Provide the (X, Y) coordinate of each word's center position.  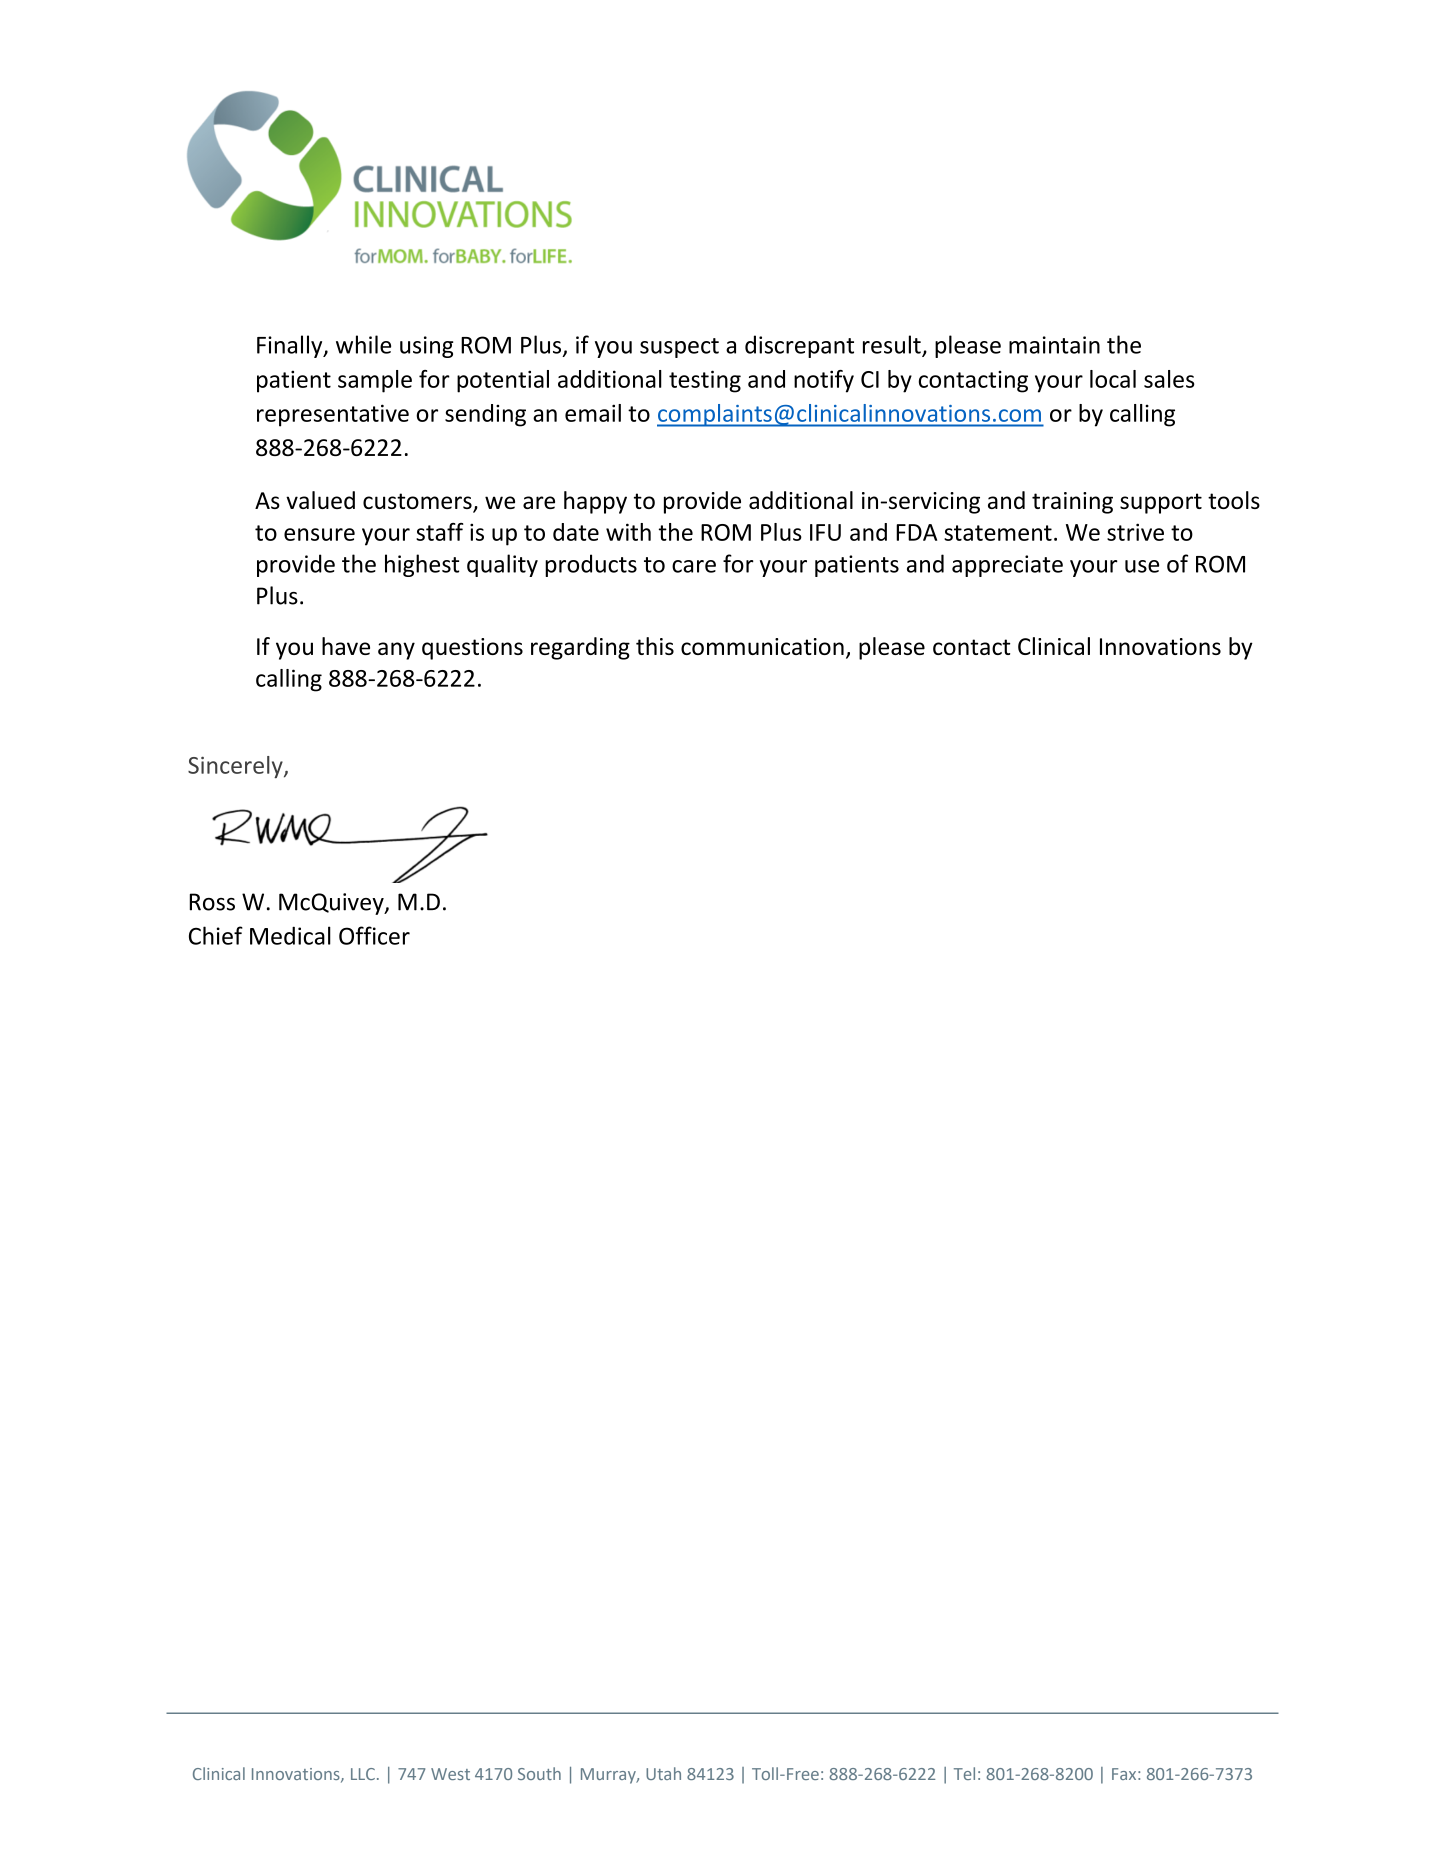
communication (762, 646)
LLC (363, 1774)
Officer (374, 935)
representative (333, 415)
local (1113, 379)
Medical (290, 935)
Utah (663, 1773)
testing (705, 381)
